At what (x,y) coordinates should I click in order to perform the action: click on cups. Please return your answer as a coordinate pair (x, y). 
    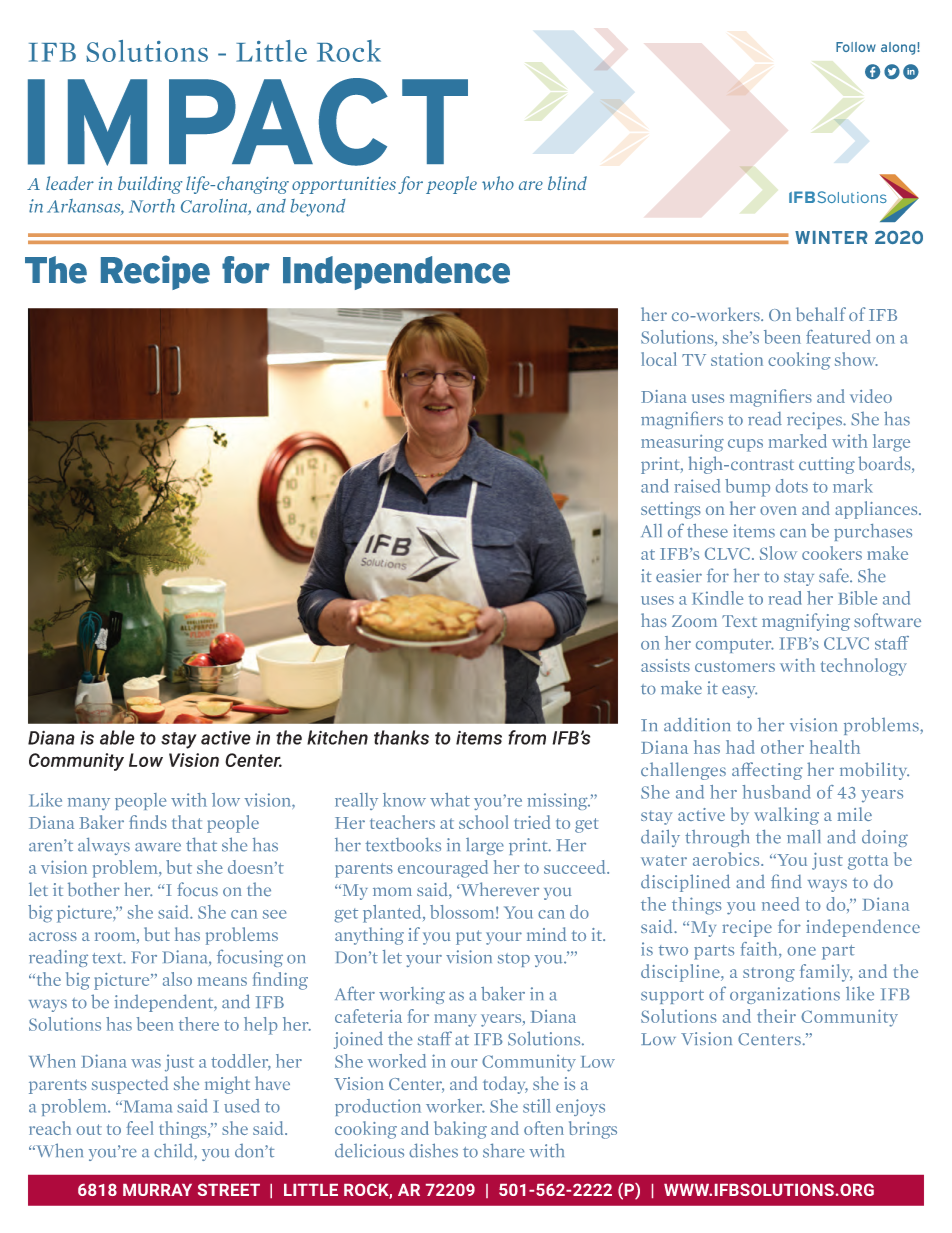
    Looking at the image, I should click on (745, 445).
